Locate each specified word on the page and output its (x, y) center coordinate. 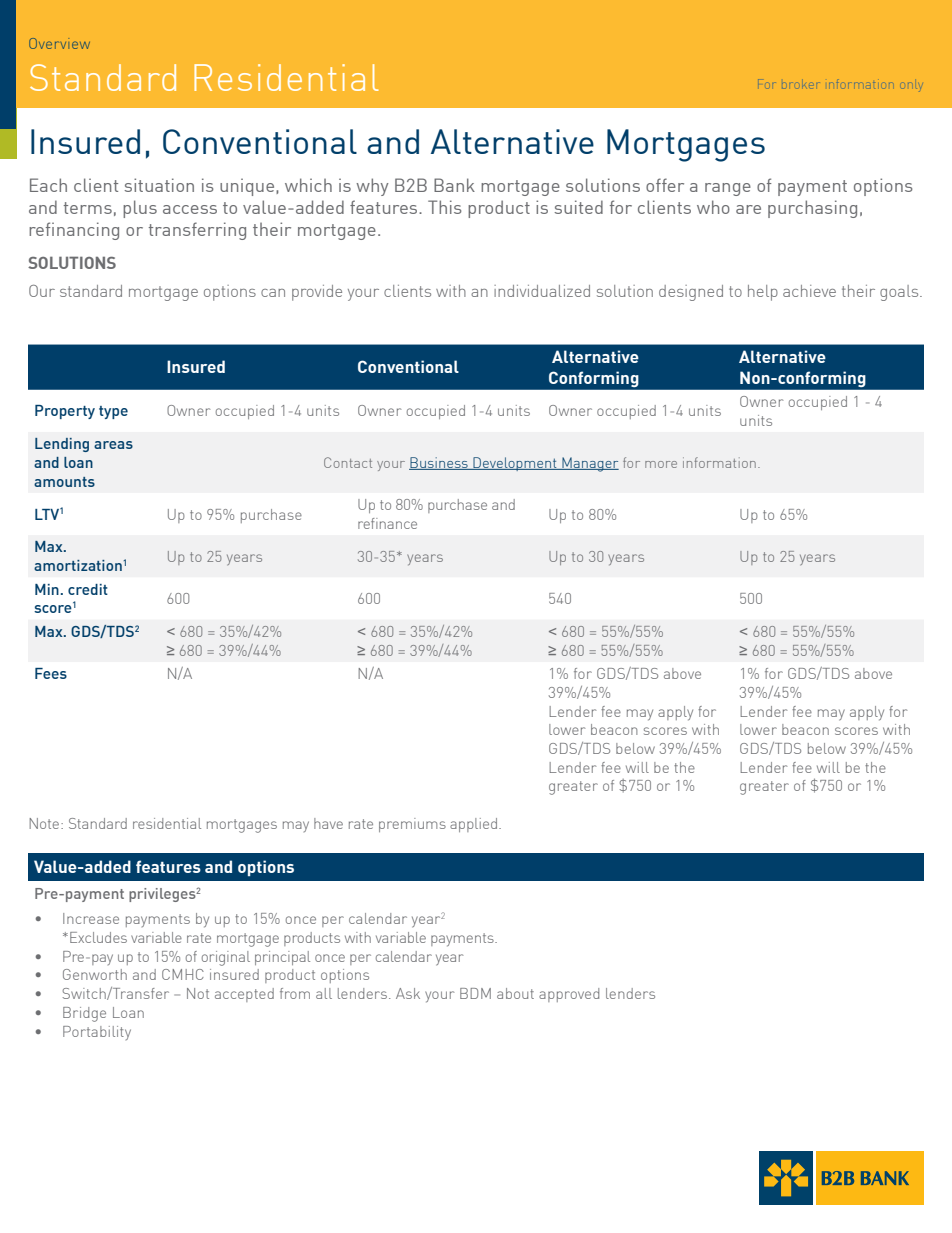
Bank (454, 185)
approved (569, 995)
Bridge (84, 1014)
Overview (59, 43)
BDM (475, 993)
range (728, 189)
